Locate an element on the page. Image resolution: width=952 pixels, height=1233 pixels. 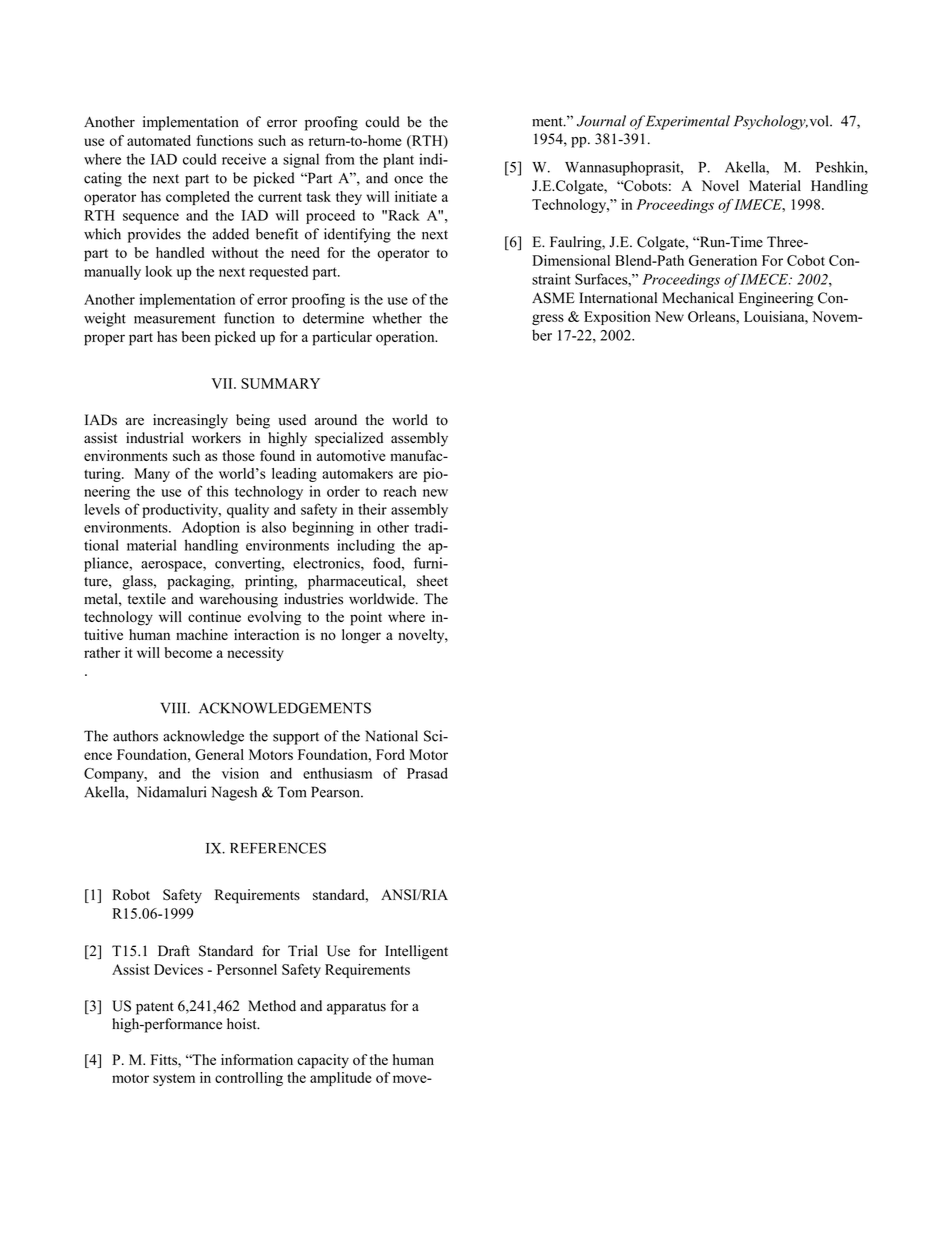
General is located at coordinates (219, 754).
